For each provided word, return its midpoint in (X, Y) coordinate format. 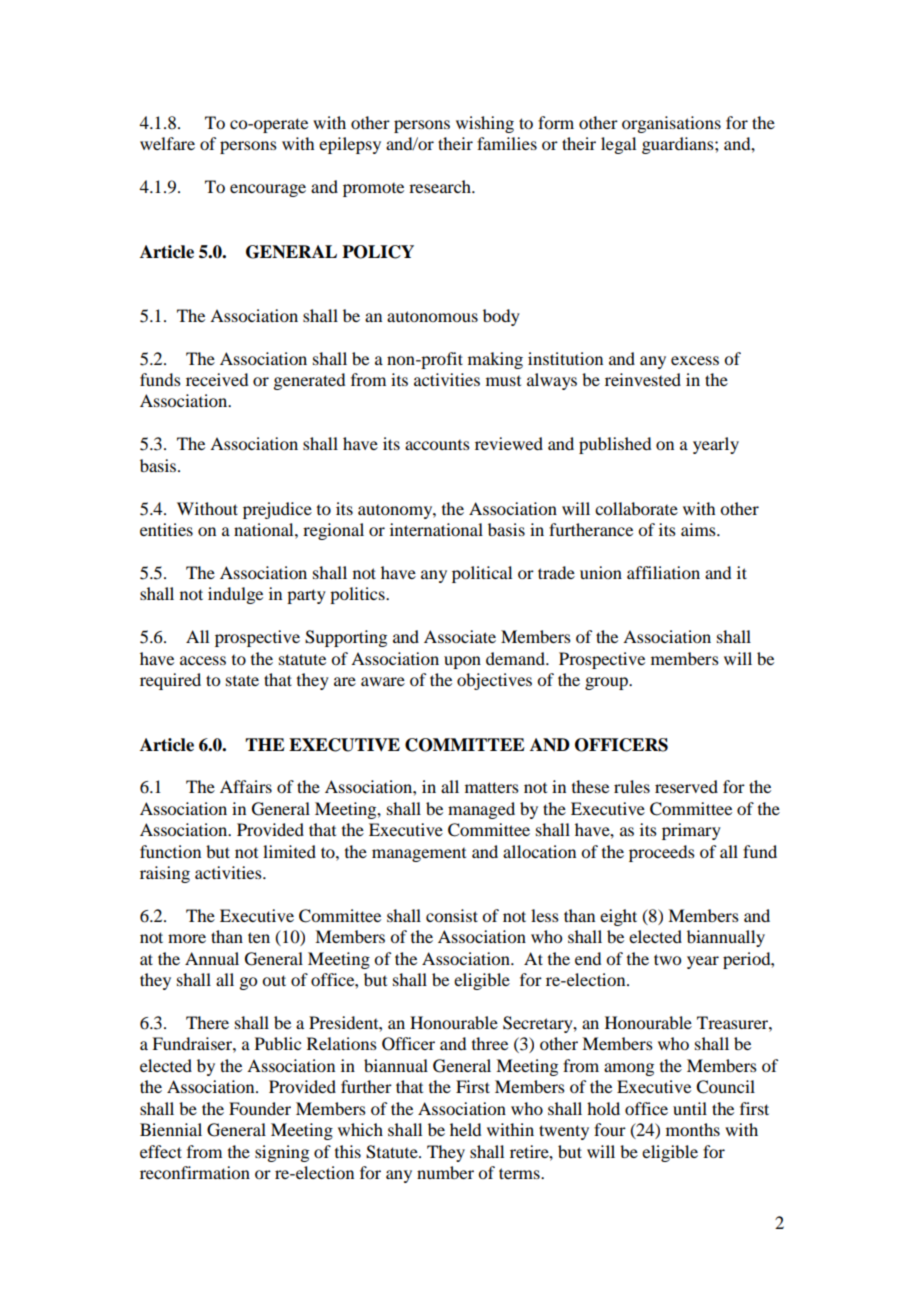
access (203, 660)
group (607, 683)
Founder (260, 1108)
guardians (679, 145)
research (441, 186)
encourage (268, 190)
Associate (460, 636)
